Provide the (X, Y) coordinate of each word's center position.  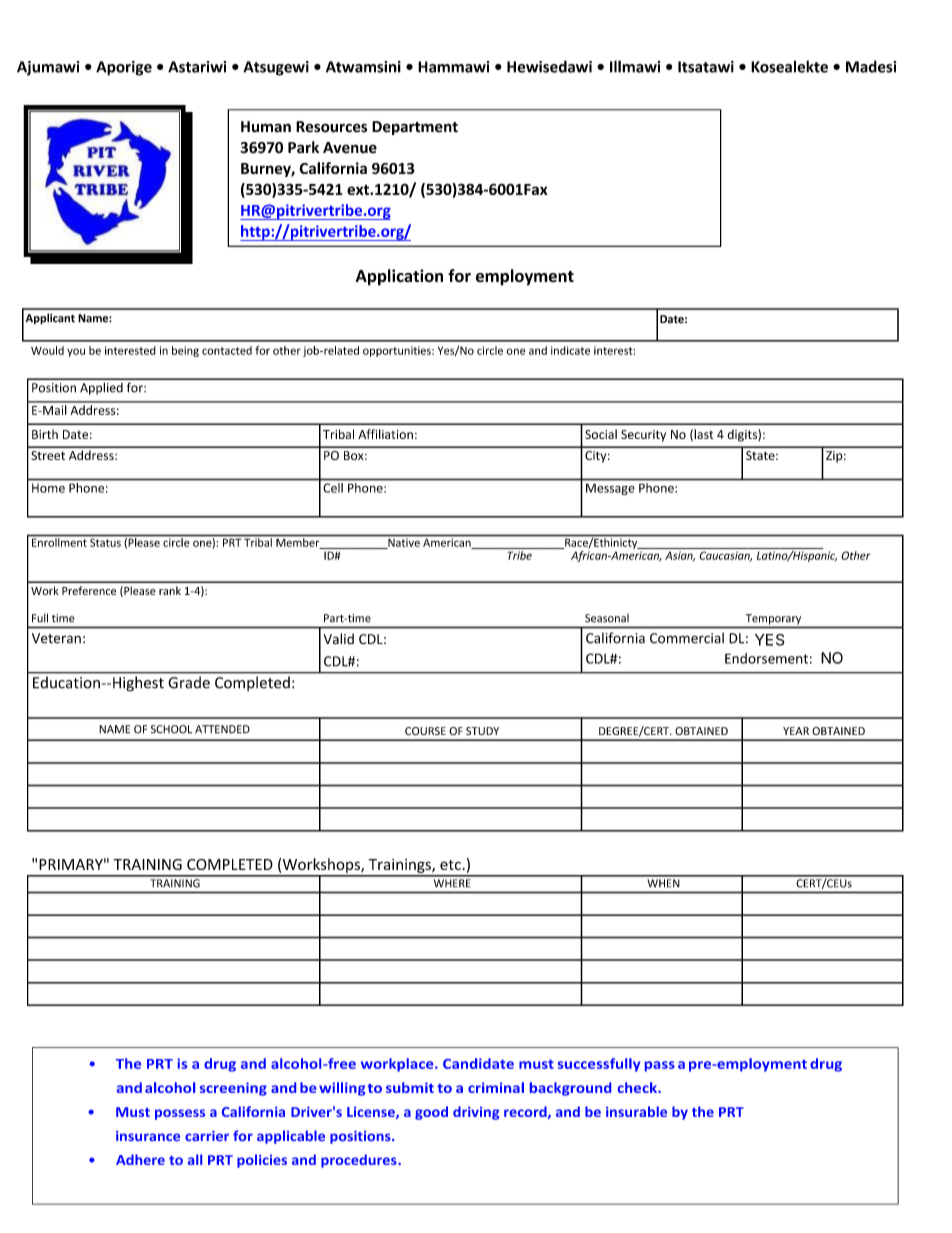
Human (266, 127)
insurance (148, 1136)
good (431, 1113)
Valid (339, 639)
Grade (189, 682)
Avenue (350, 148)
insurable (636, 1111)
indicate (570, 350)
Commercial (687, 638)
